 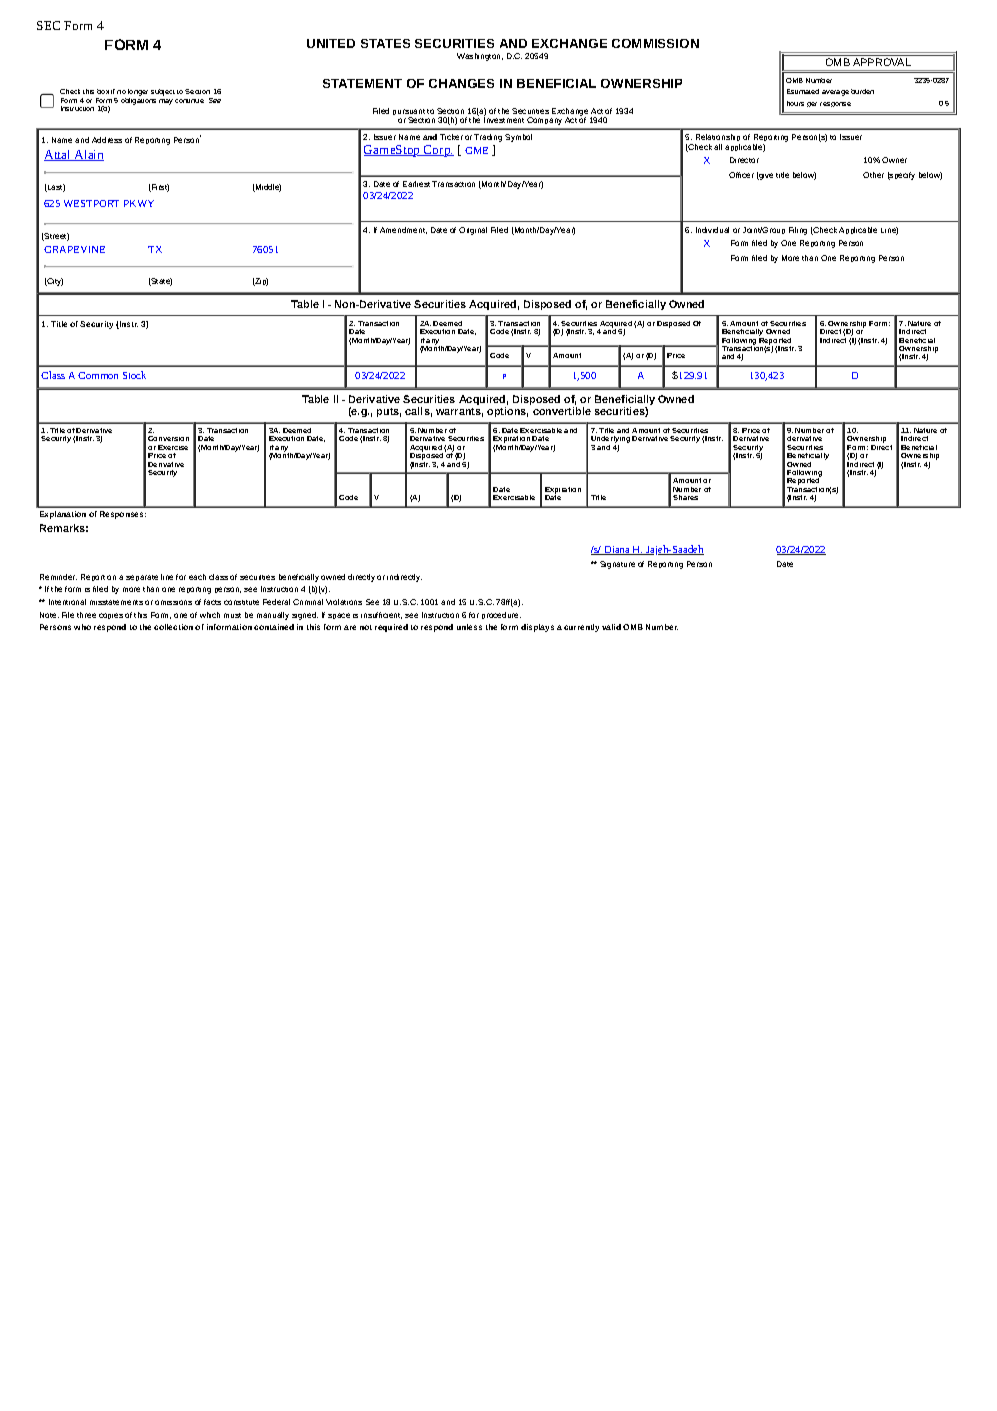 I want to click on omissions, so click(x=173, y=602).
